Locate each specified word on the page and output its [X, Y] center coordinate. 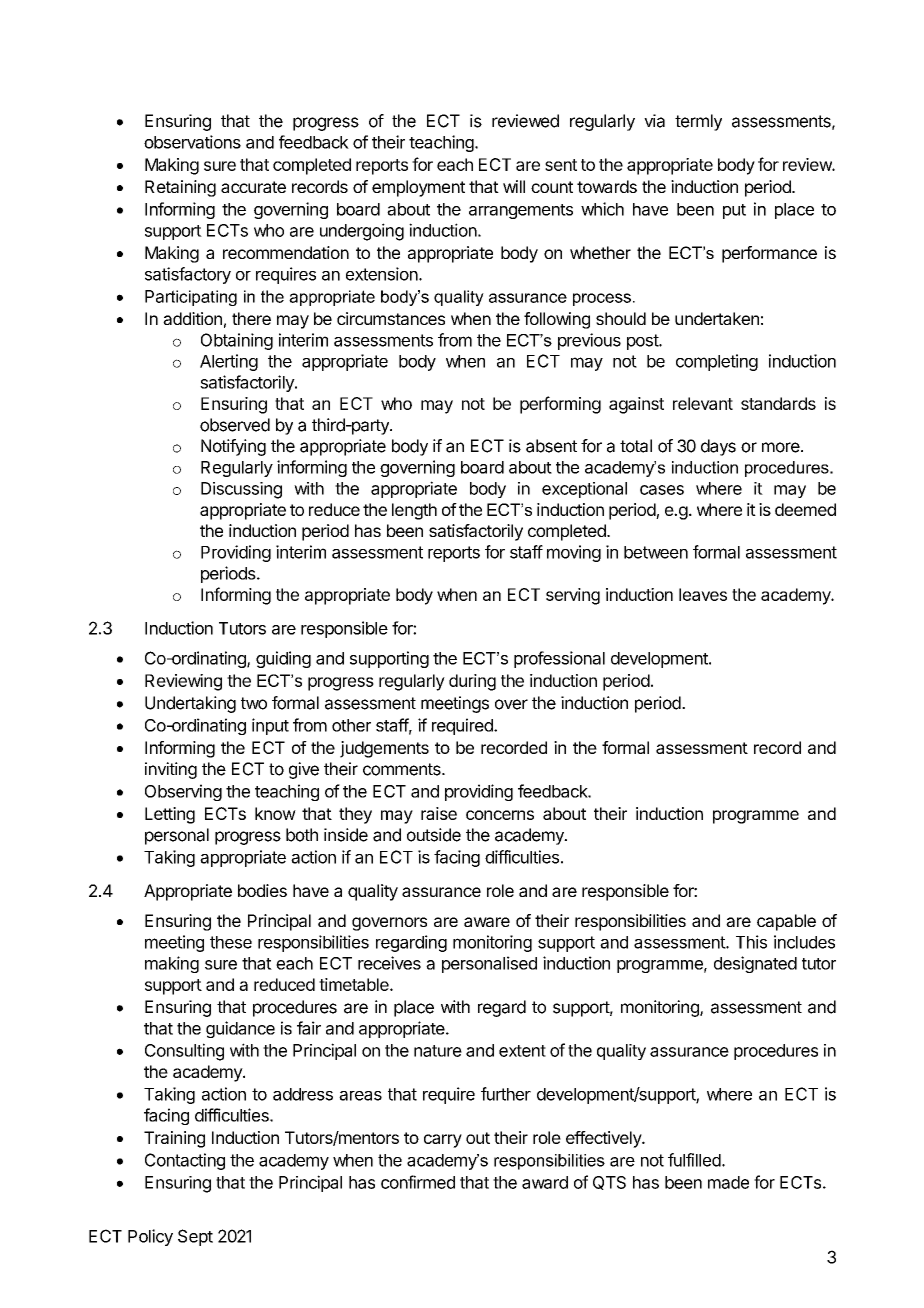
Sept [195, 1237]
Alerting [229, 362]
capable [786, 922]
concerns [500, 815]
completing [717, 362]
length [414, 511]
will [514, 186]
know [275, 813]
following [557, 320]
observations [192, 142]
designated [755, 964]
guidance [240, 1029]
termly [698, 122]
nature [438, 1051]
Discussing [241, 490]
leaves [703, 594]
